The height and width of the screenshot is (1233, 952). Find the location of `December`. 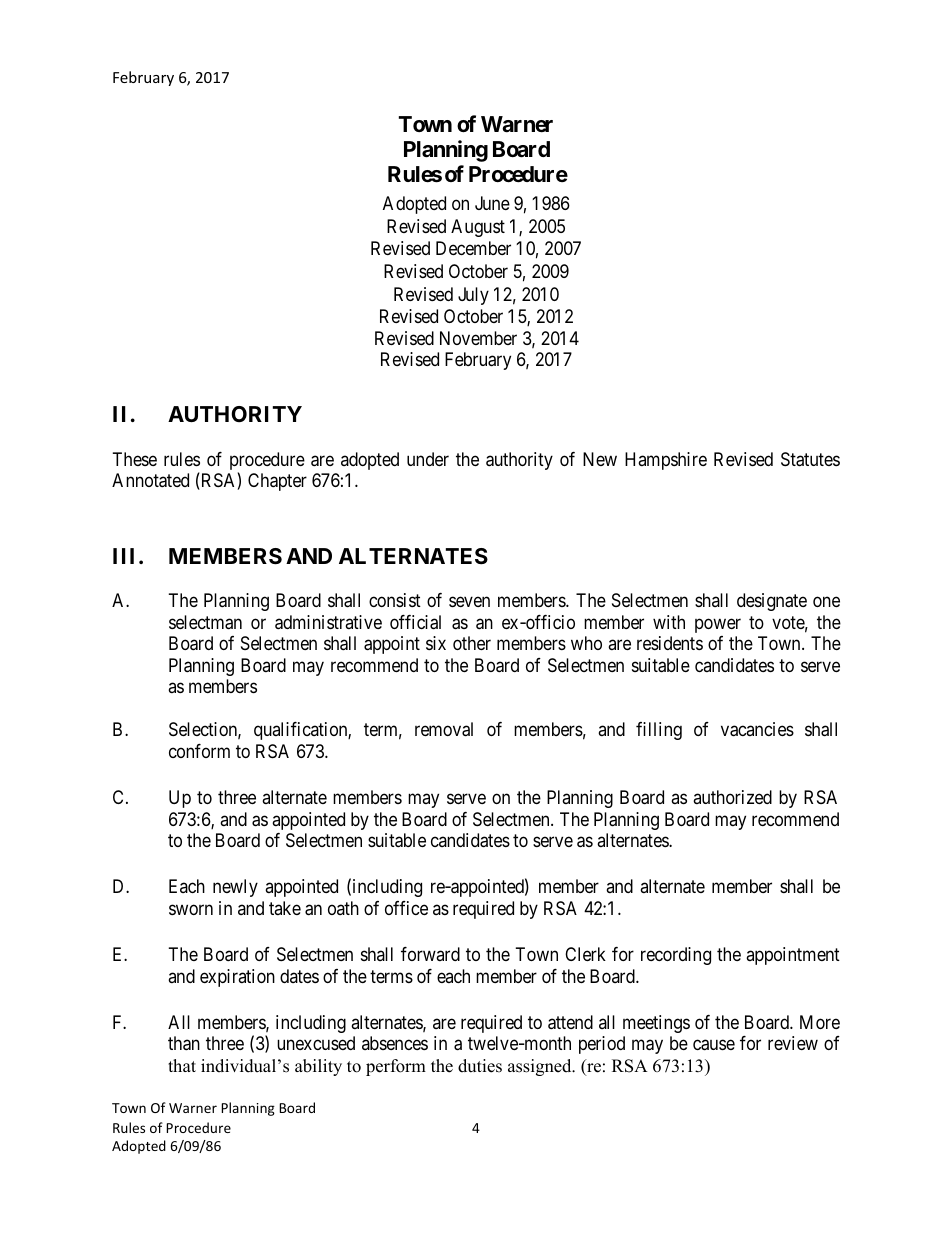

December is located at coordinates (473, 248).
